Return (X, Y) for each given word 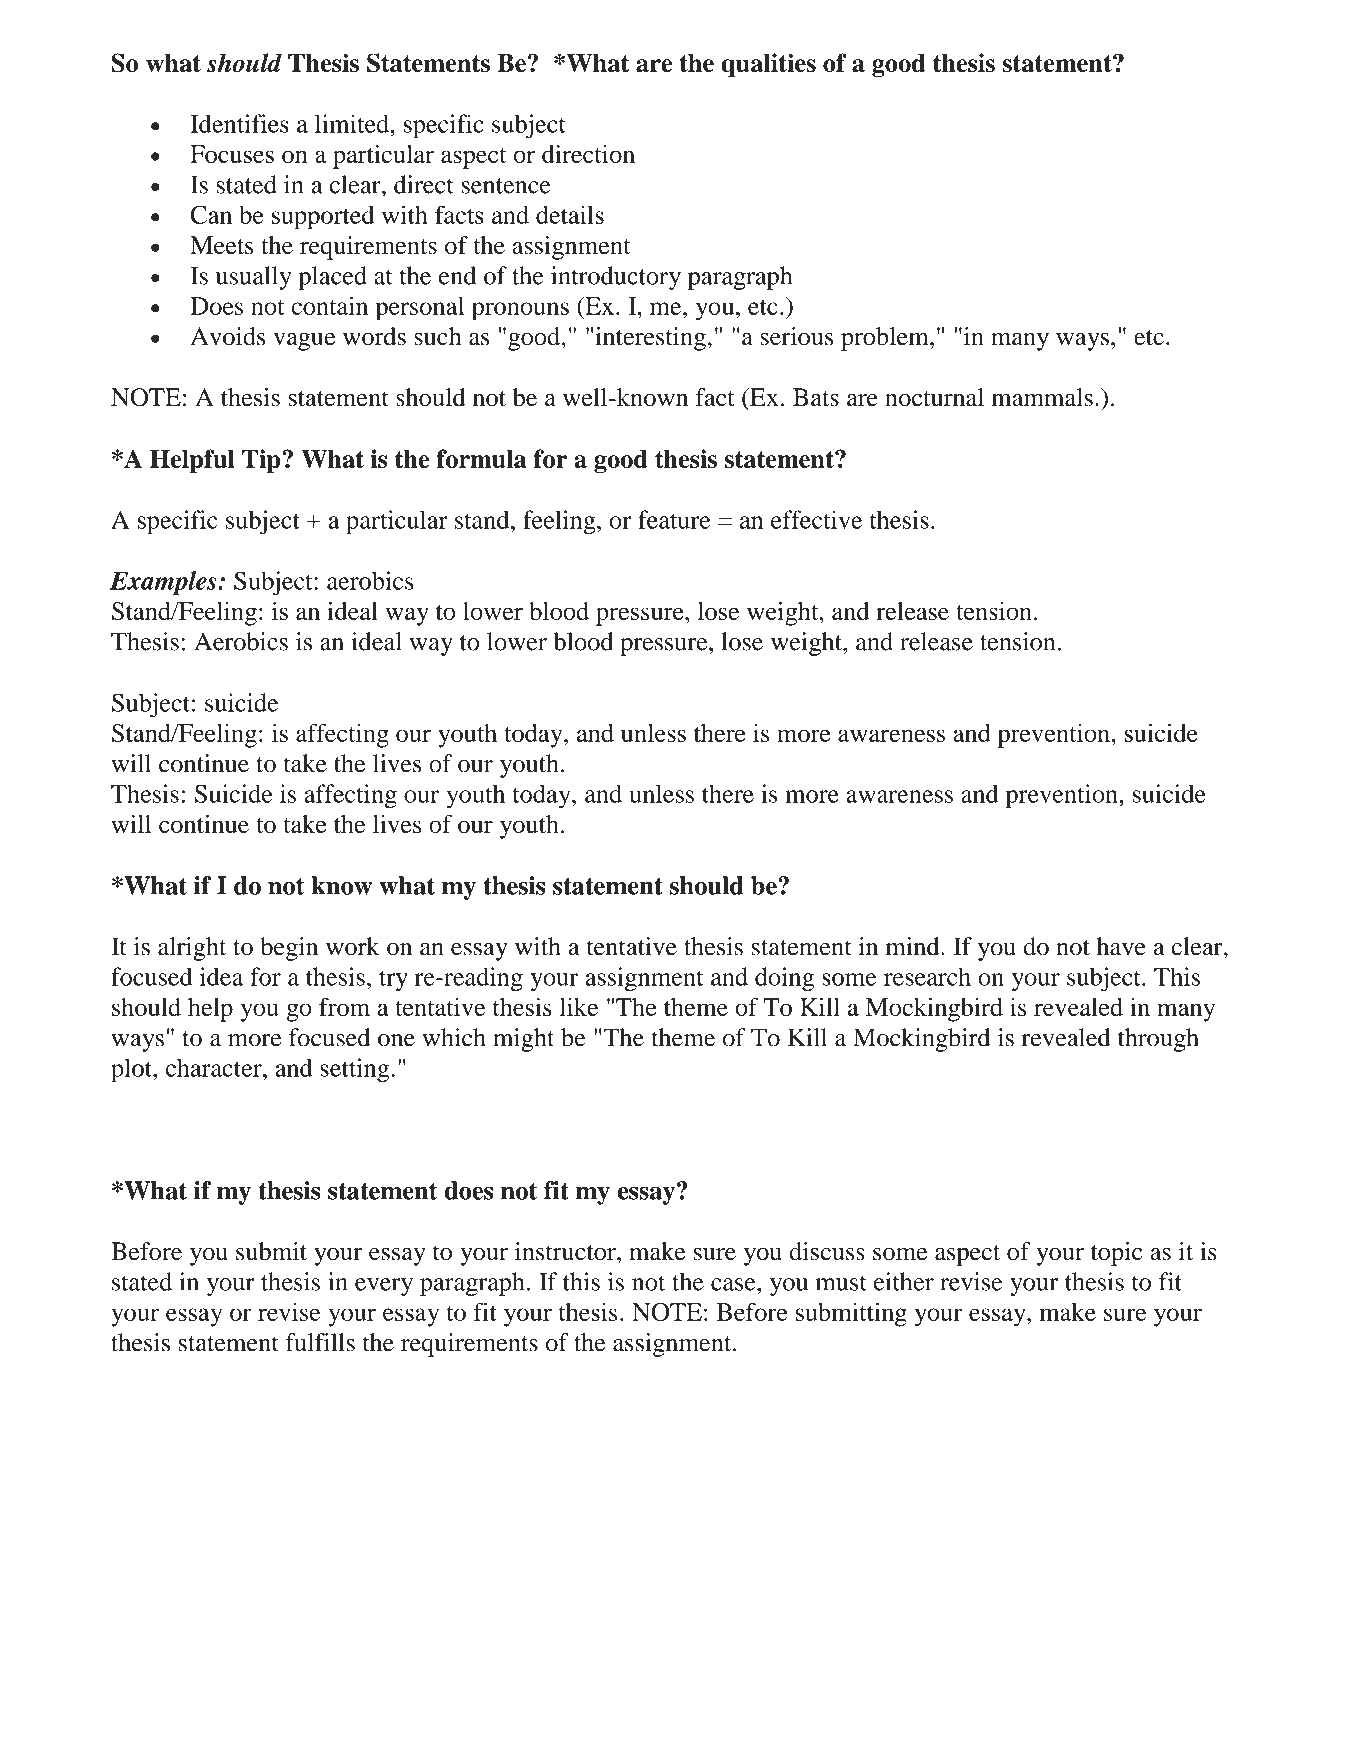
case (734, 1284)
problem (886, 339)
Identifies (239, 123)
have (1121, 946)
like (579, 1007)
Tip (262, 461)
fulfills (320, 1342)
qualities (768, 65)
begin (289, 949)
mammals (1042, 397)
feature (674, 519)
